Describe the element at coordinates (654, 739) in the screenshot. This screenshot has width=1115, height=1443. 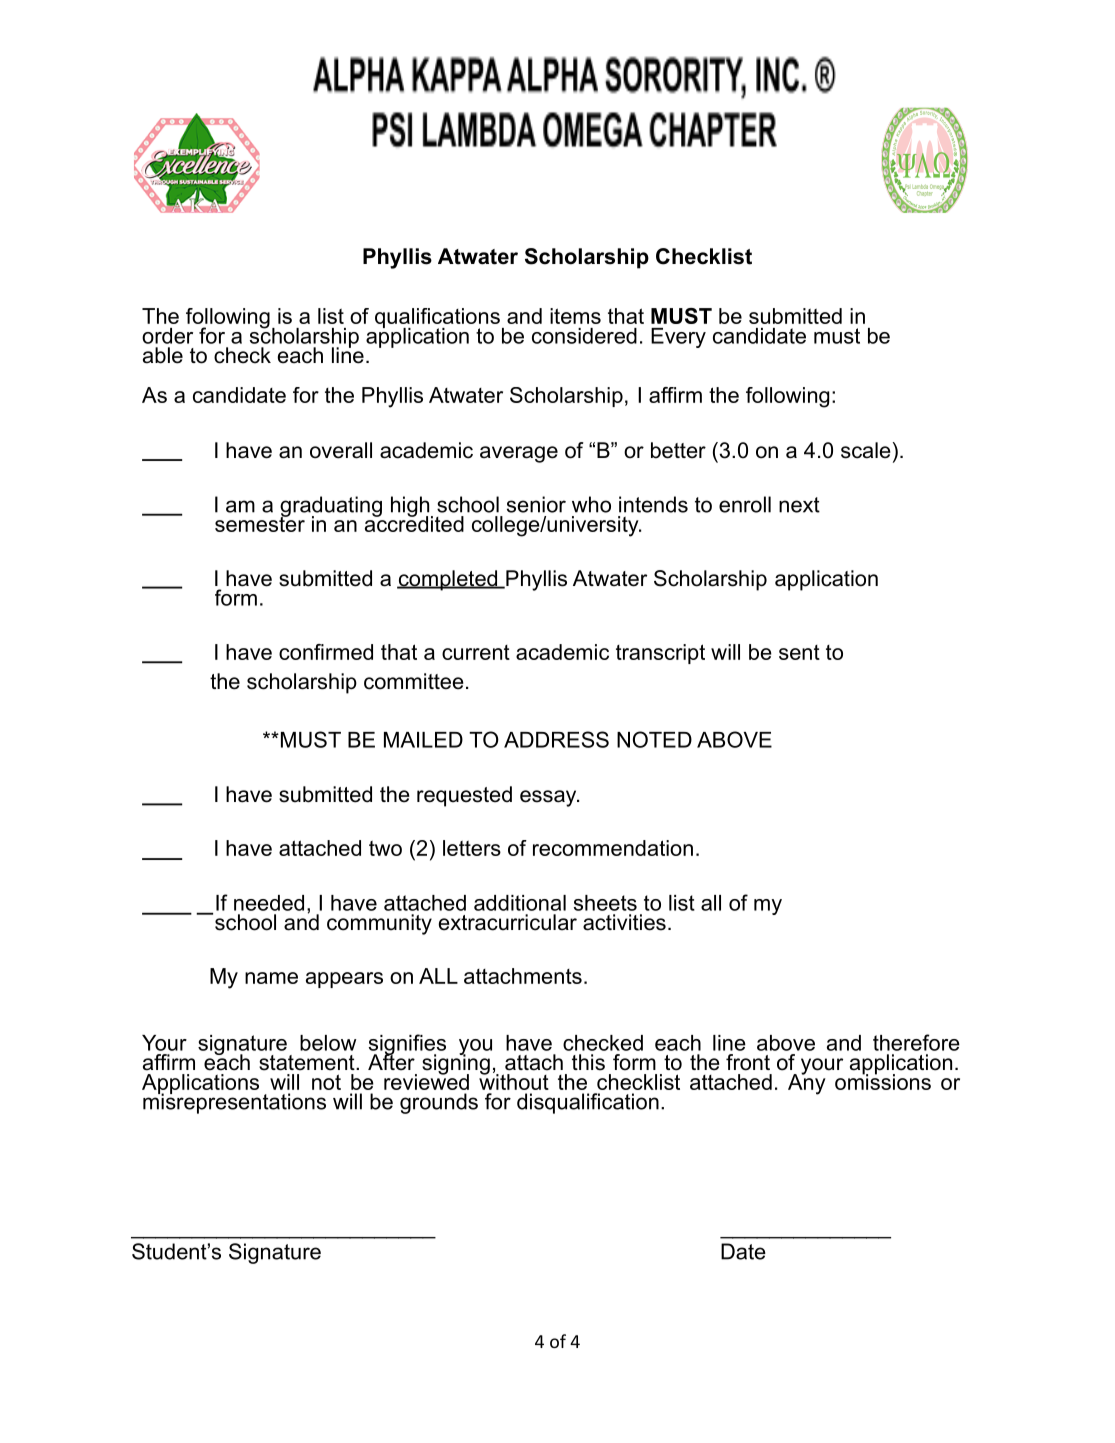
I see `NOTED` at that location.
